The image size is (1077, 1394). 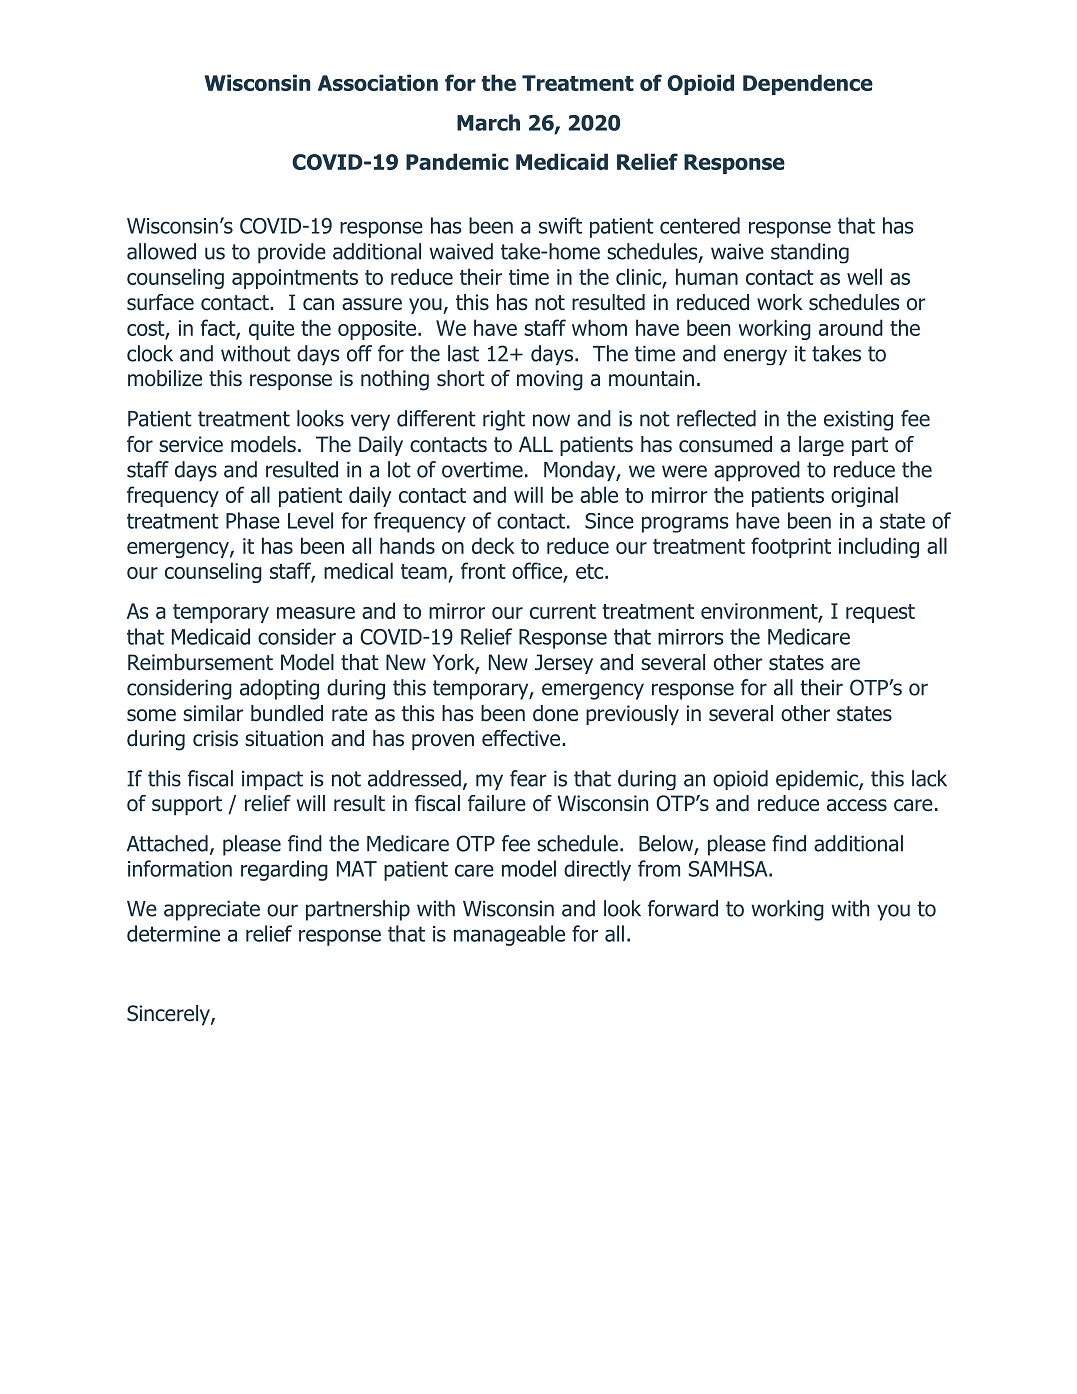 I want to click on Association, so click(x=378, y=82).
